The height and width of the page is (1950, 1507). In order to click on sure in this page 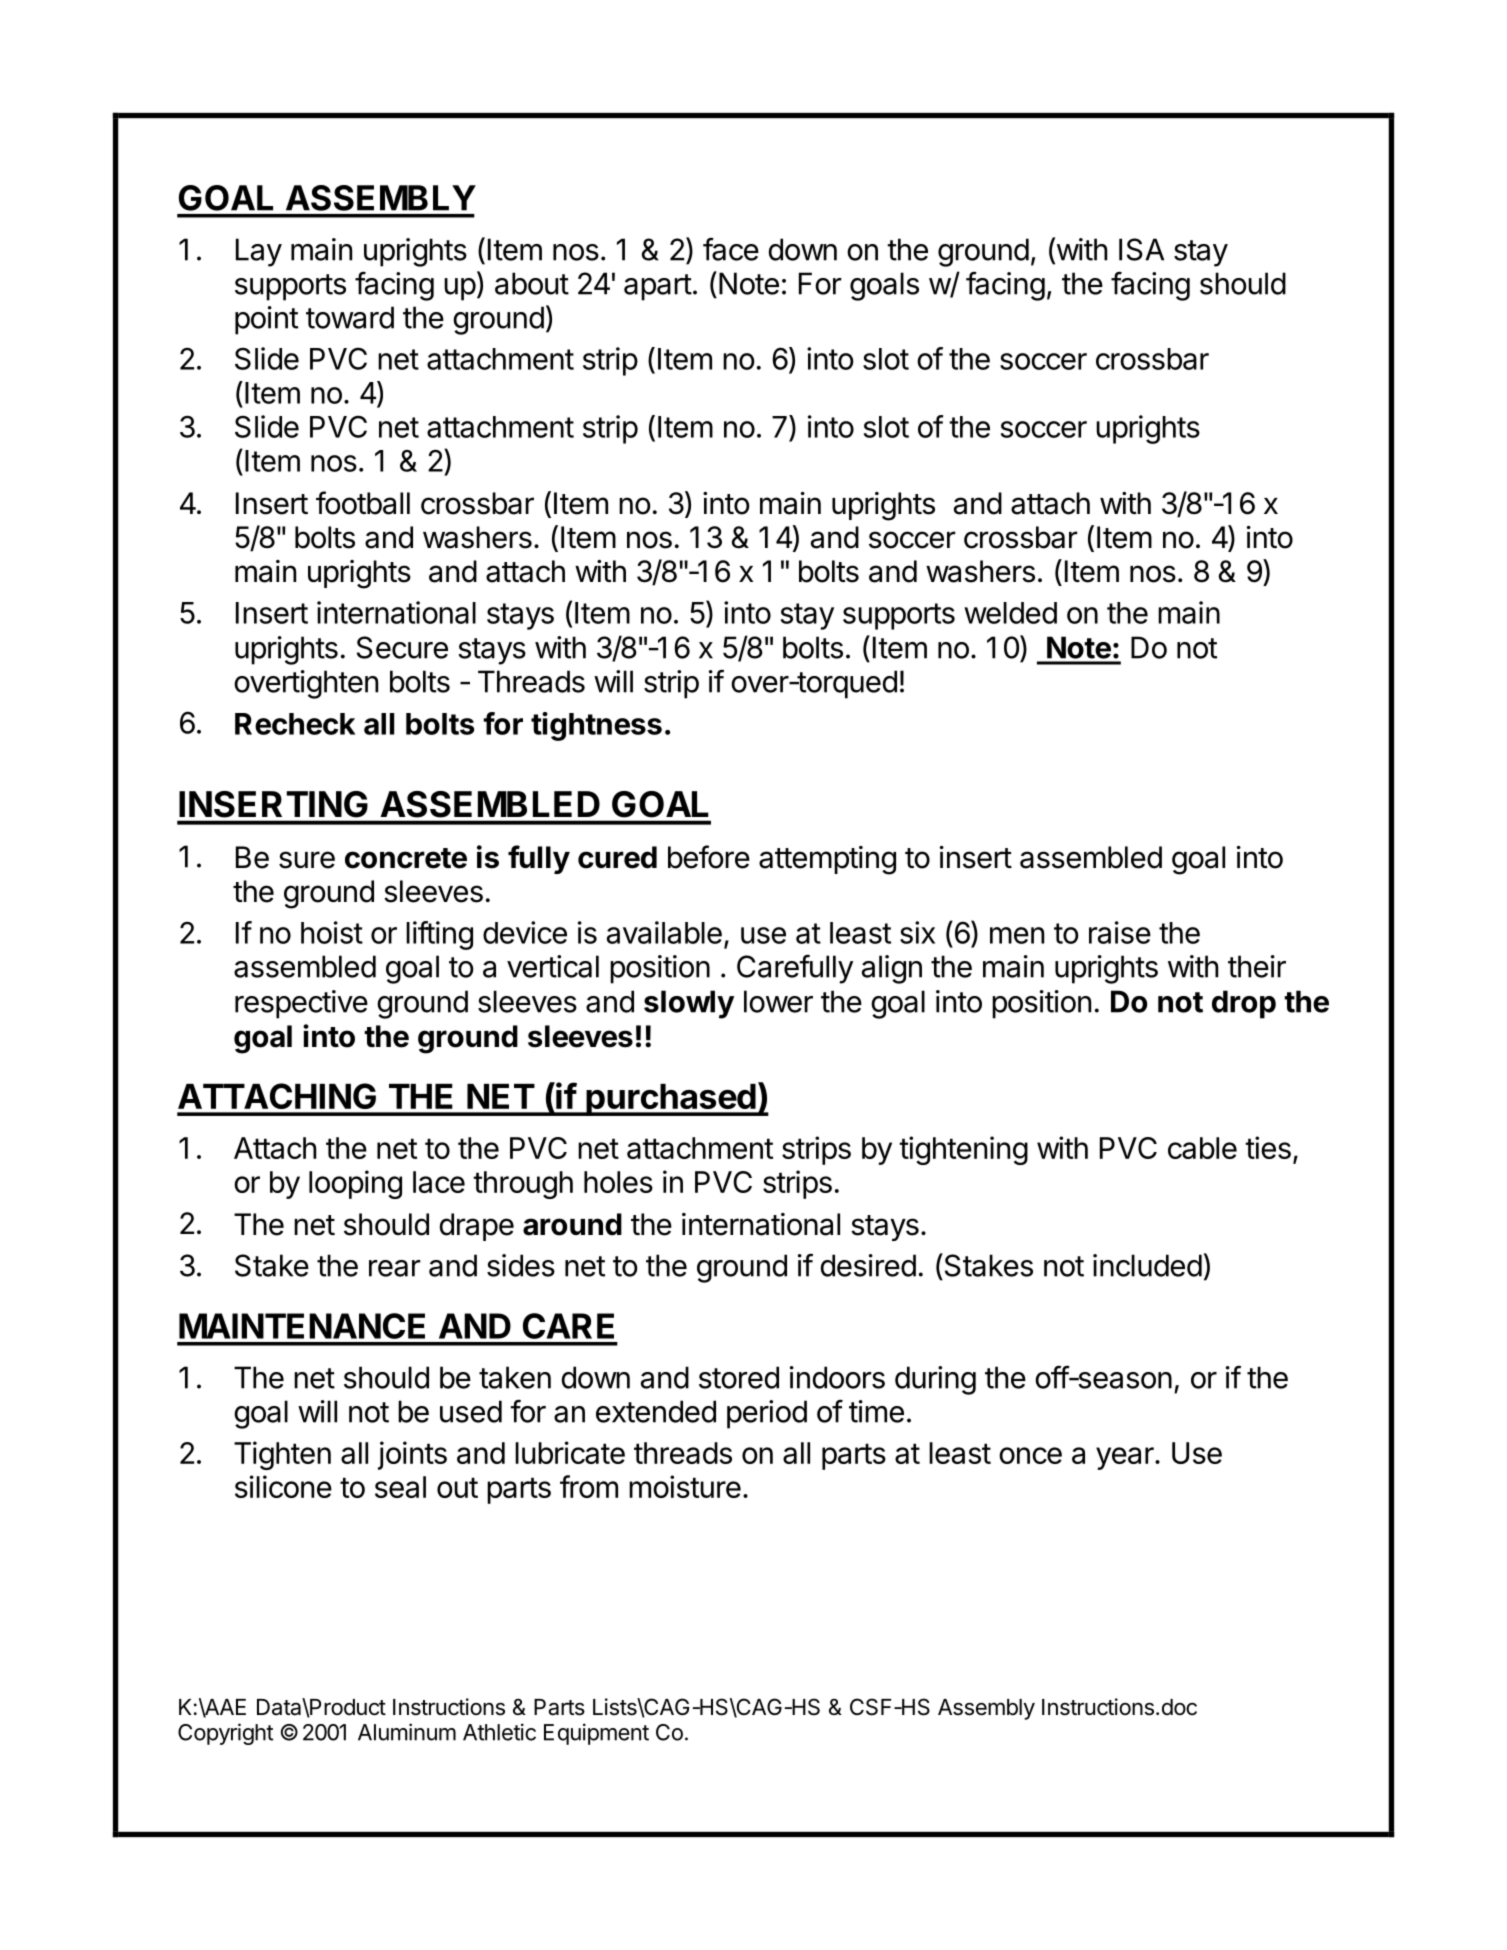, I will do `click(307, 860)`.
